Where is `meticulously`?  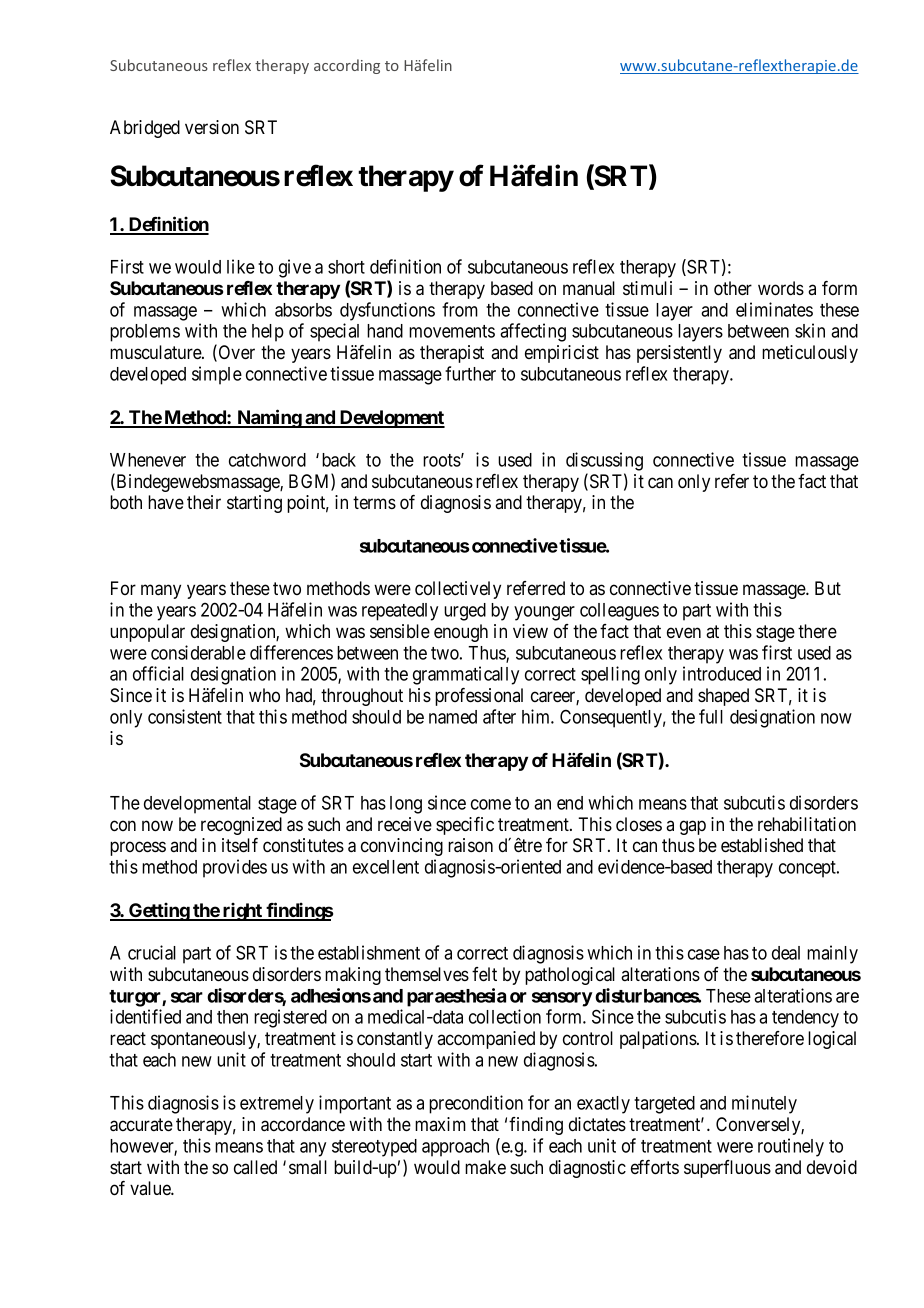 meticulously is located at coordinates (810, 354).
